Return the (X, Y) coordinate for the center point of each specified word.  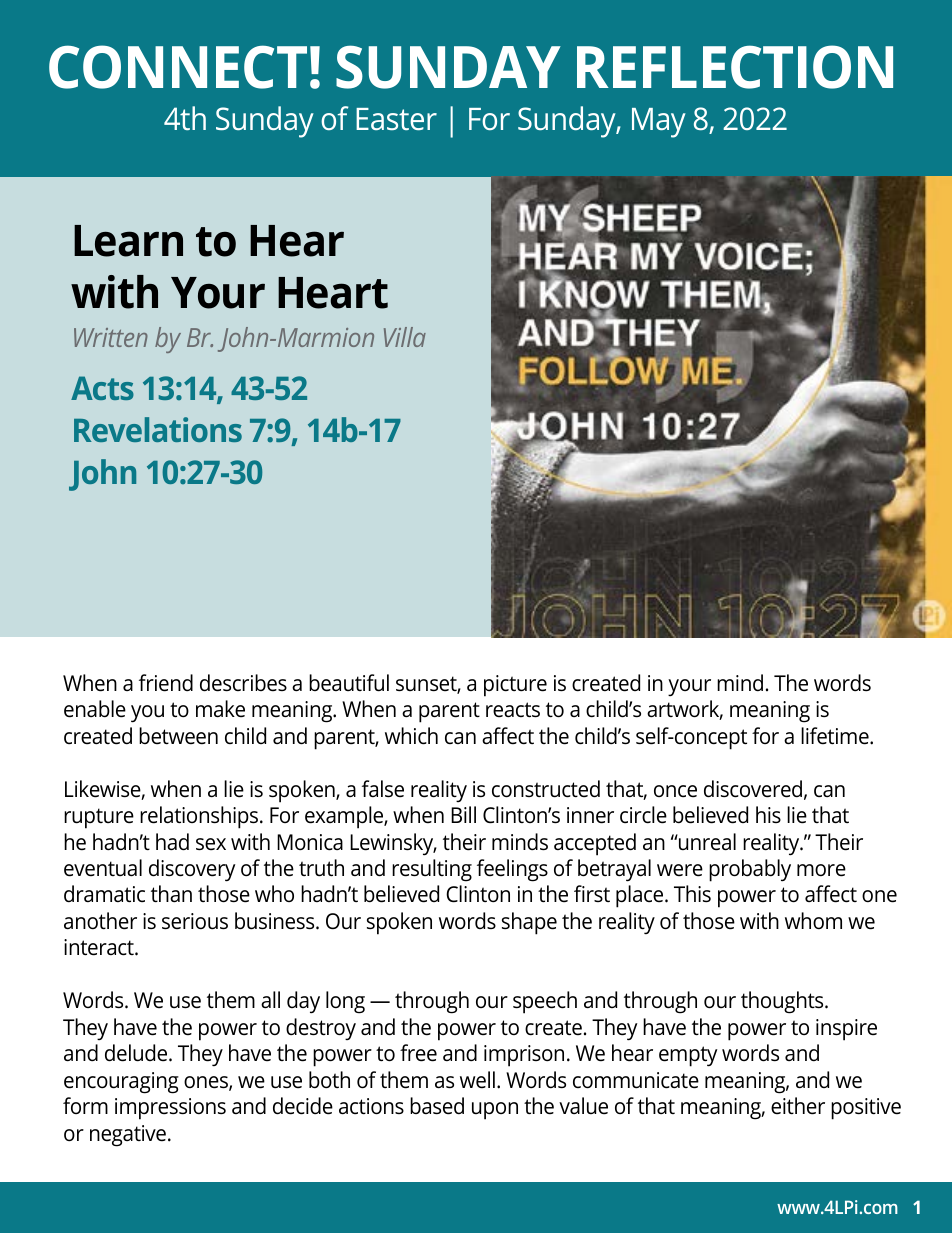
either (798, 1106)
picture (515, 686)
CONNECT (178, 67)
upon (495, 1111)
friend (166, 683)
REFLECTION (735, 67)
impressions (170, 1109)
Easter (396, 119)
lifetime (836, 736)
